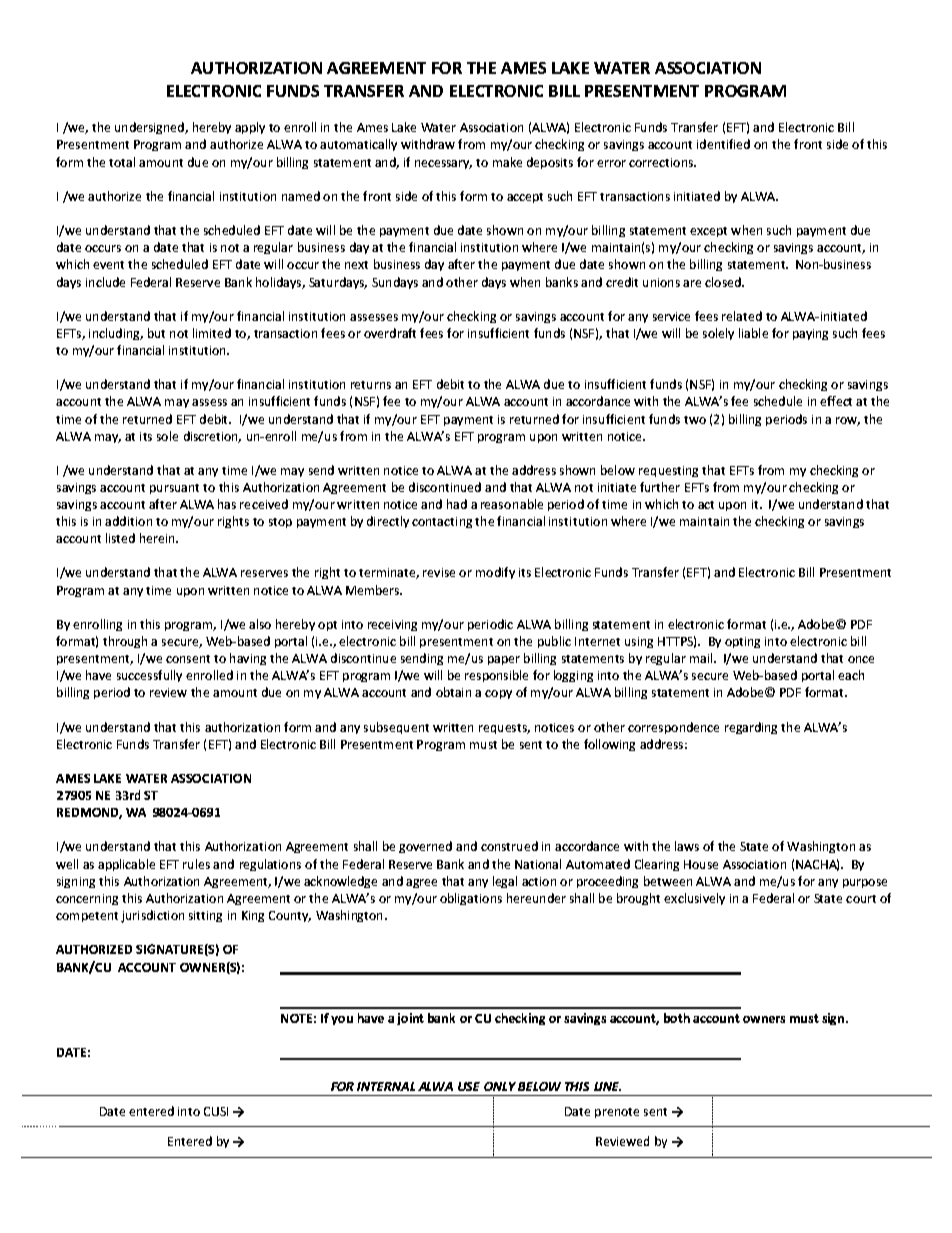 This screenshot has width=952, height=1233. Describe the element at coordinates (342, 1020) in the screenshot. I see `you` at that location.
